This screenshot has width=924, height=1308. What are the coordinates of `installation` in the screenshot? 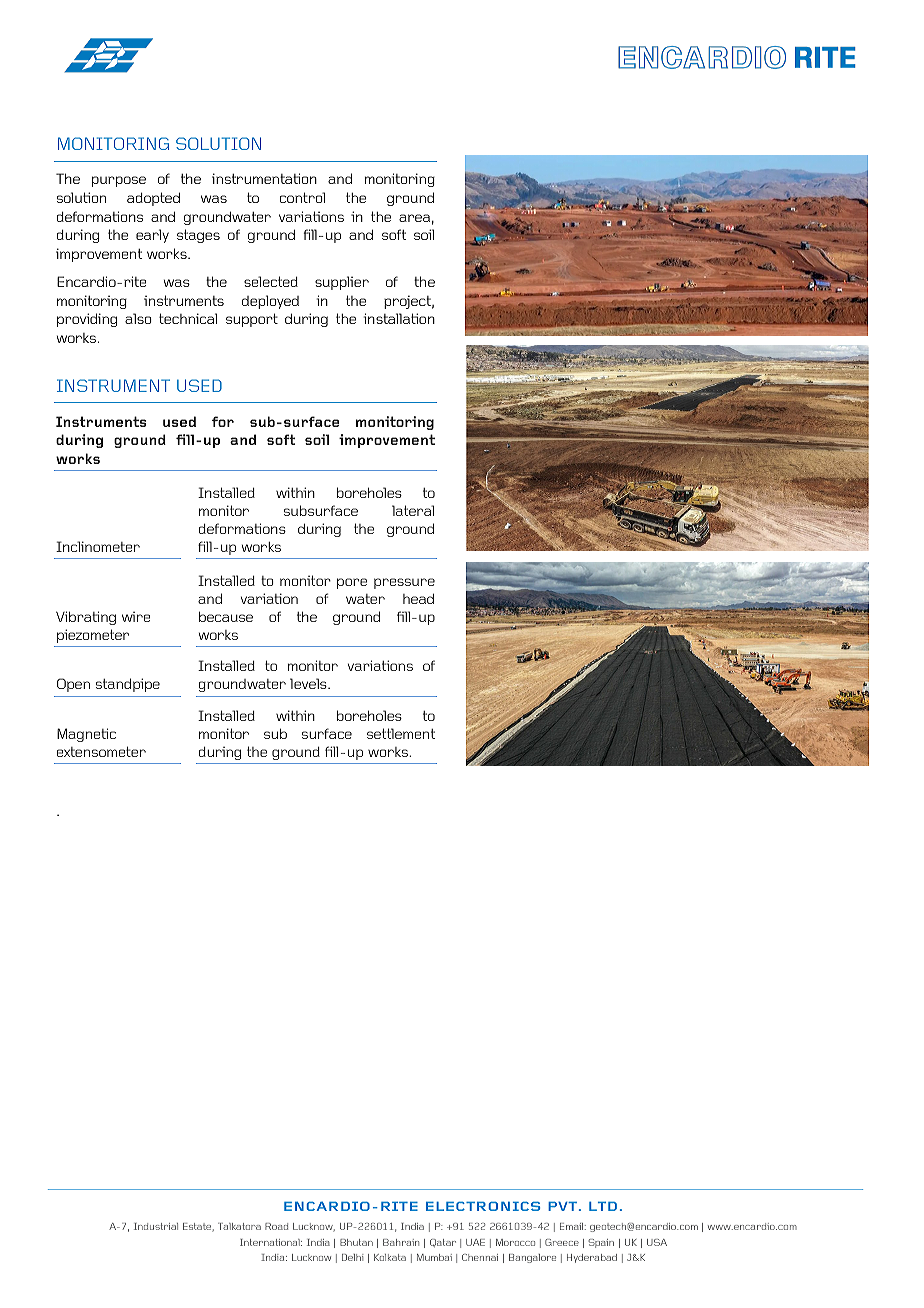 It's located at (399, 318).
